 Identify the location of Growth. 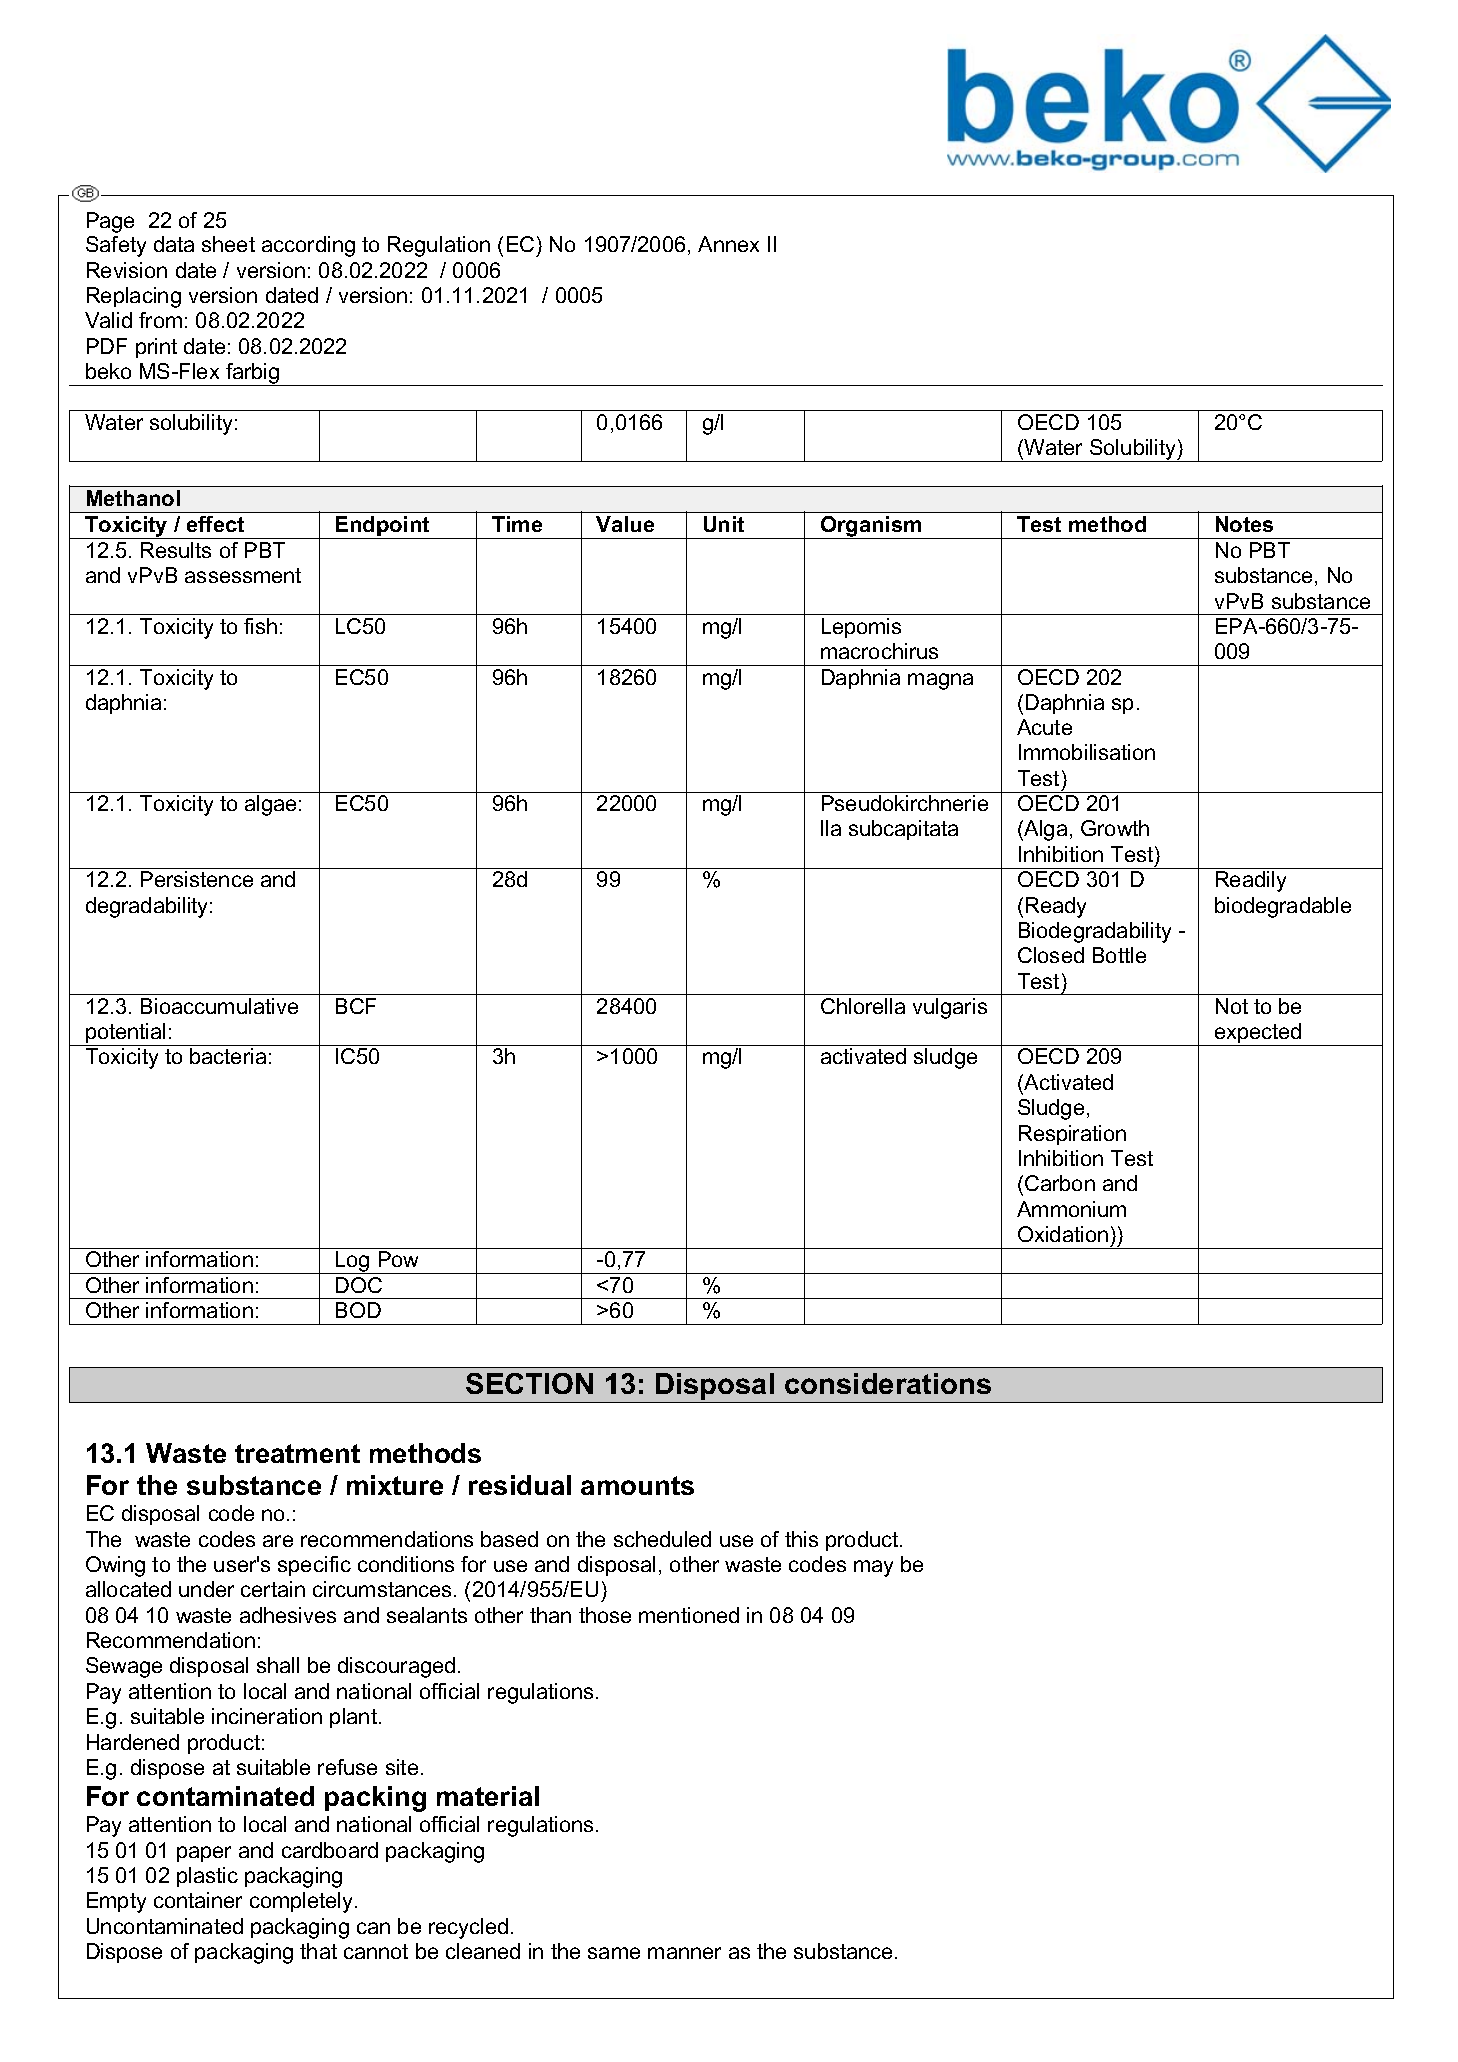
(1115, 828).
